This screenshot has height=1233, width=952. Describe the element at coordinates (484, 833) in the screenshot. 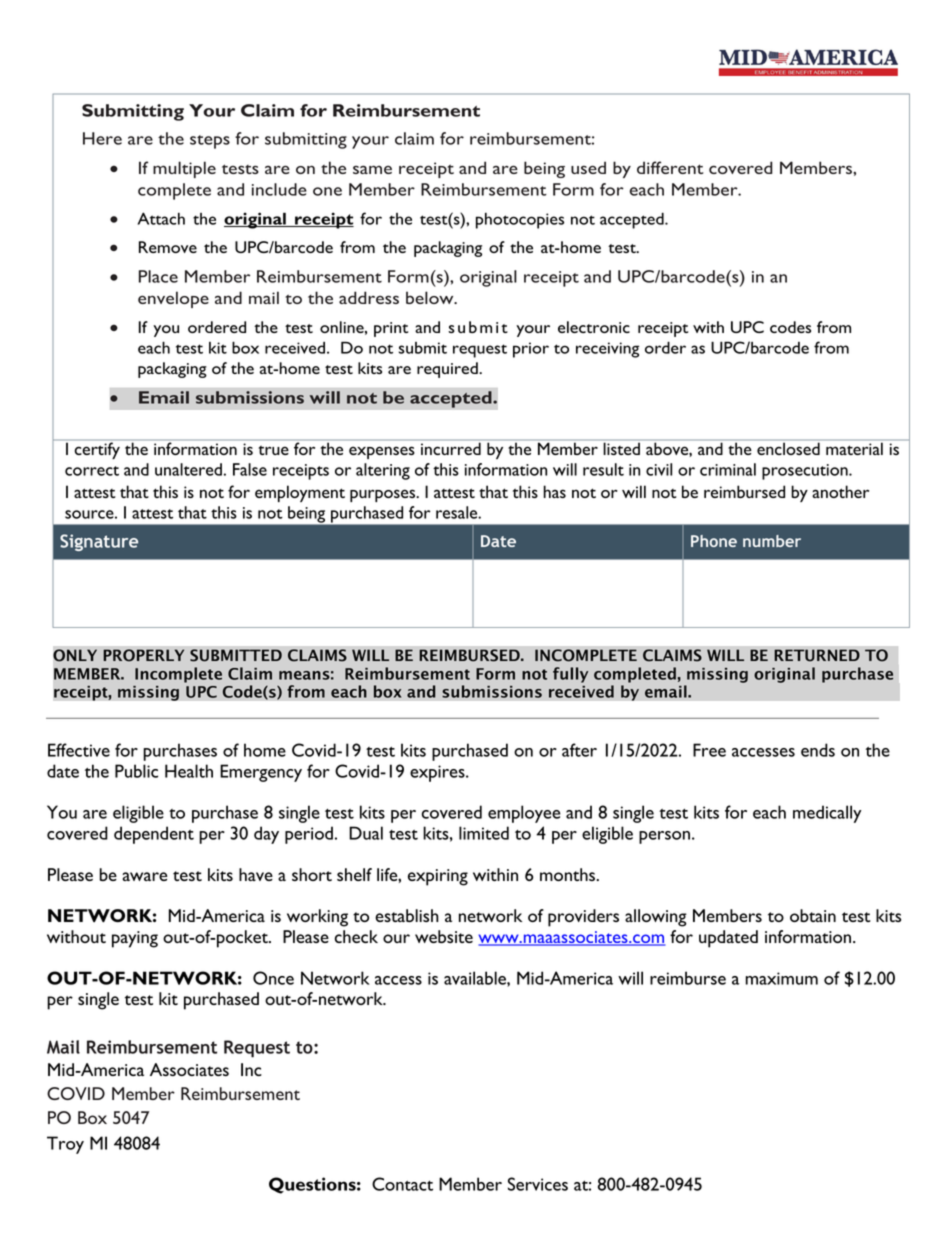

I see `limited` at that location.
